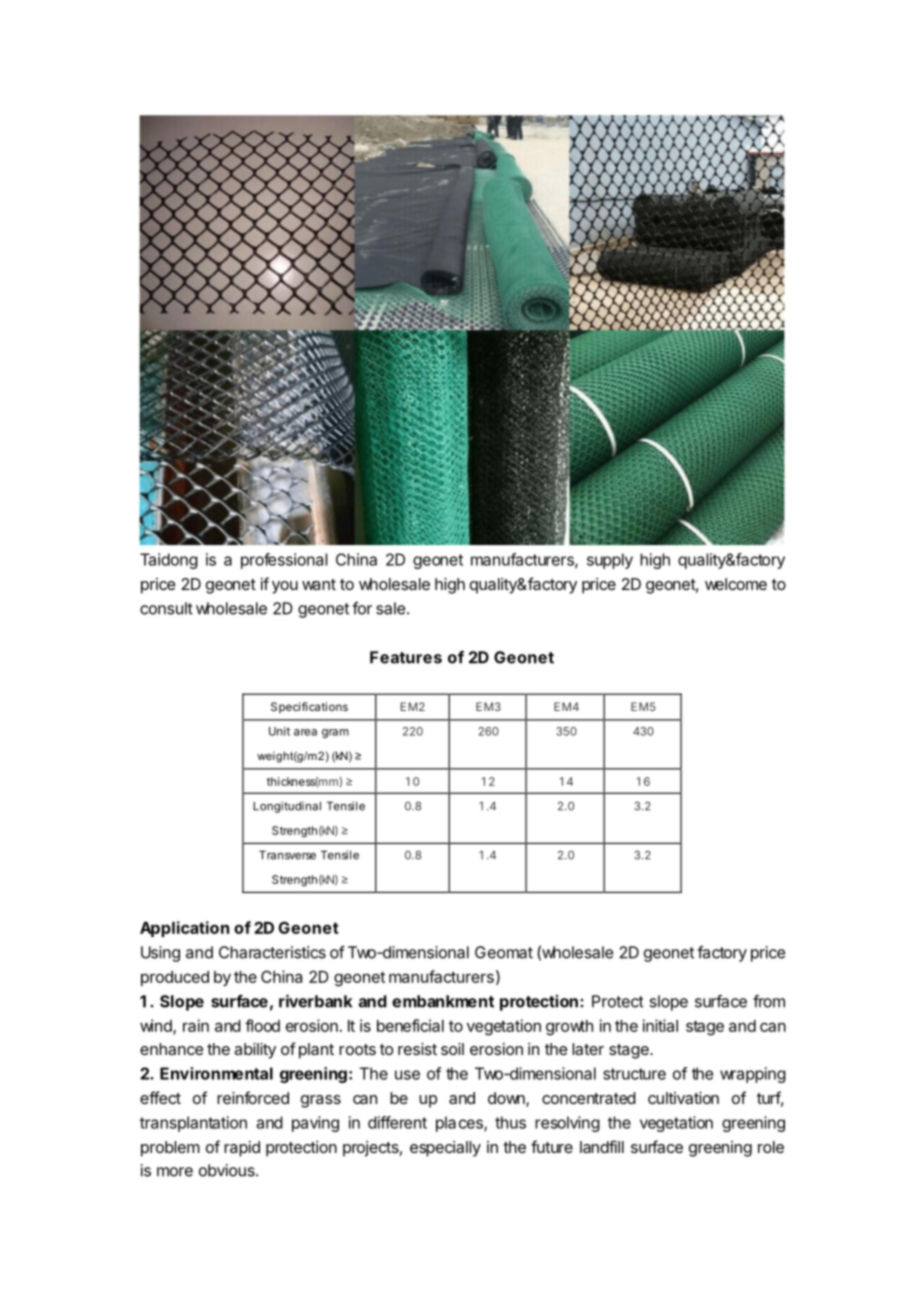 The height and width of the document is (1308, 924). I want to click on gram, so click(335, 733).
